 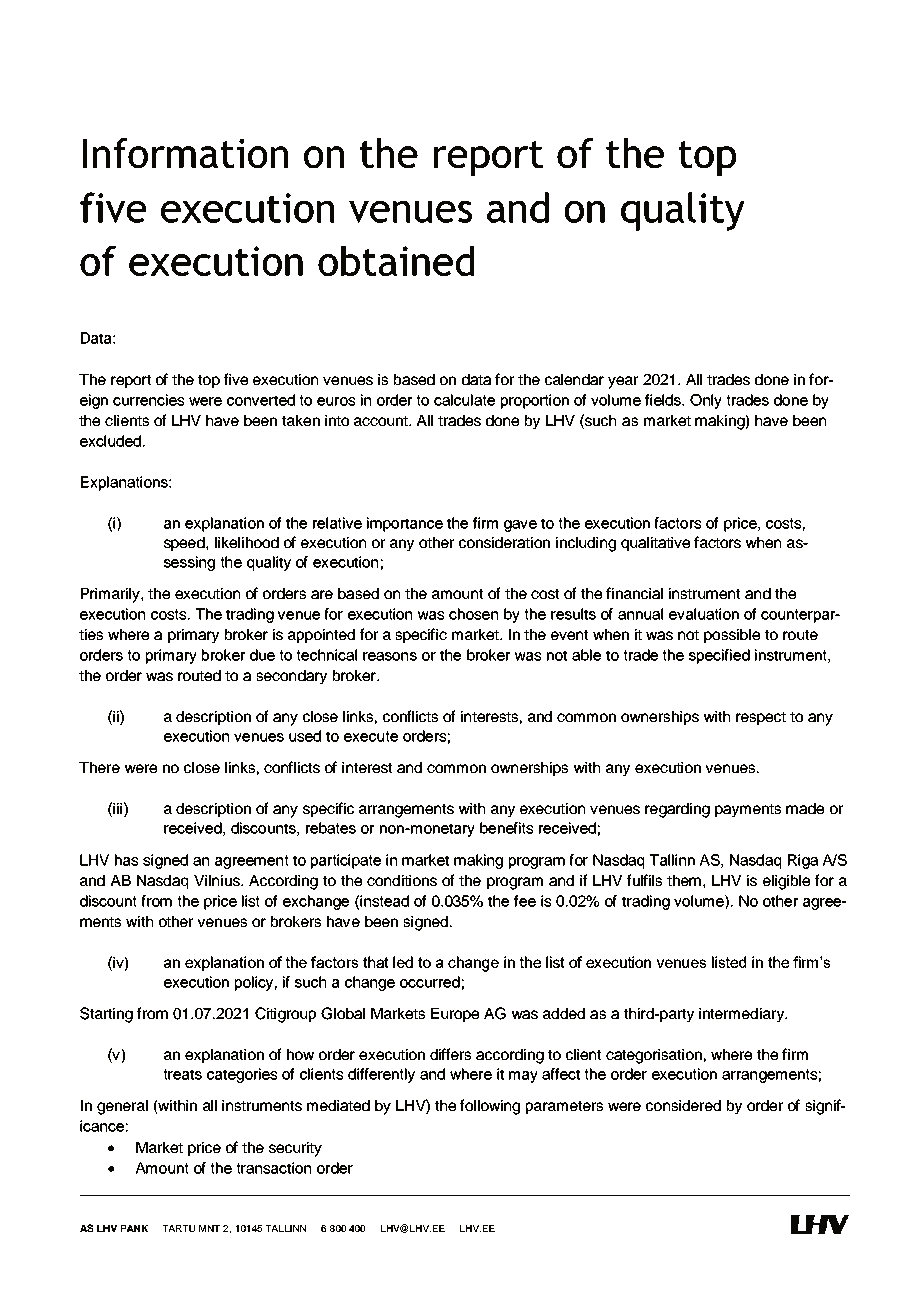 What do you see at coordinates (623, 382) in the screenshot?
I see `year` at bounding box center [623, 382].
